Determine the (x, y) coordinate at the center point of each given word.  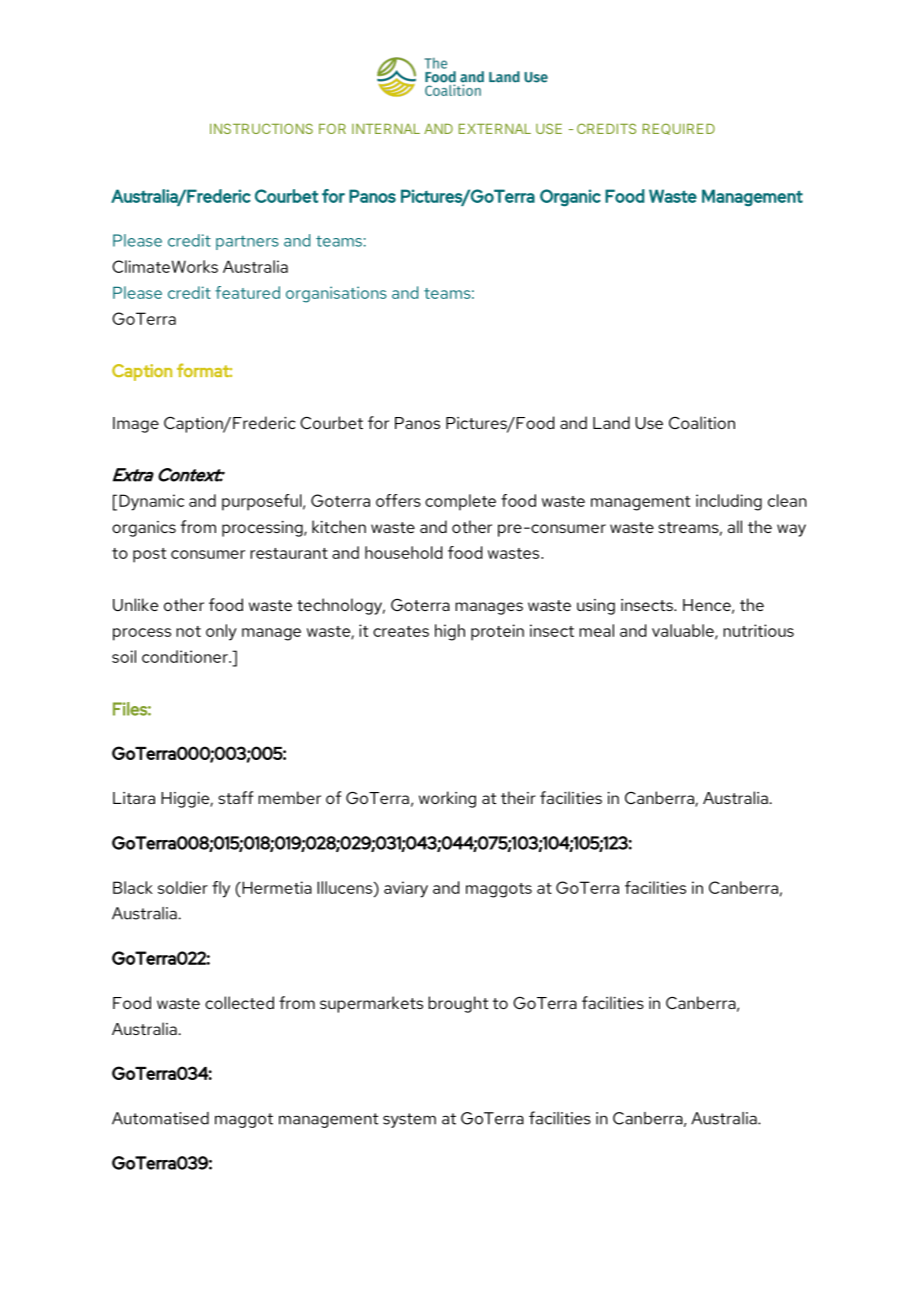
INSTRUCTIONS (261, 128)
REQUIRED (679, 129)
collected (239, 1002)
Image (136, 425)
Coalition (702, 422)
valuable (684, 631)
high (450, 632)
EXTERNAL (495, 129)
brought (458, 1004)
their (518, 797)
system (409, 1120)
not (188, 631)
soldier (183, 887)
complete (460, 502)
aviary (406, 889)
